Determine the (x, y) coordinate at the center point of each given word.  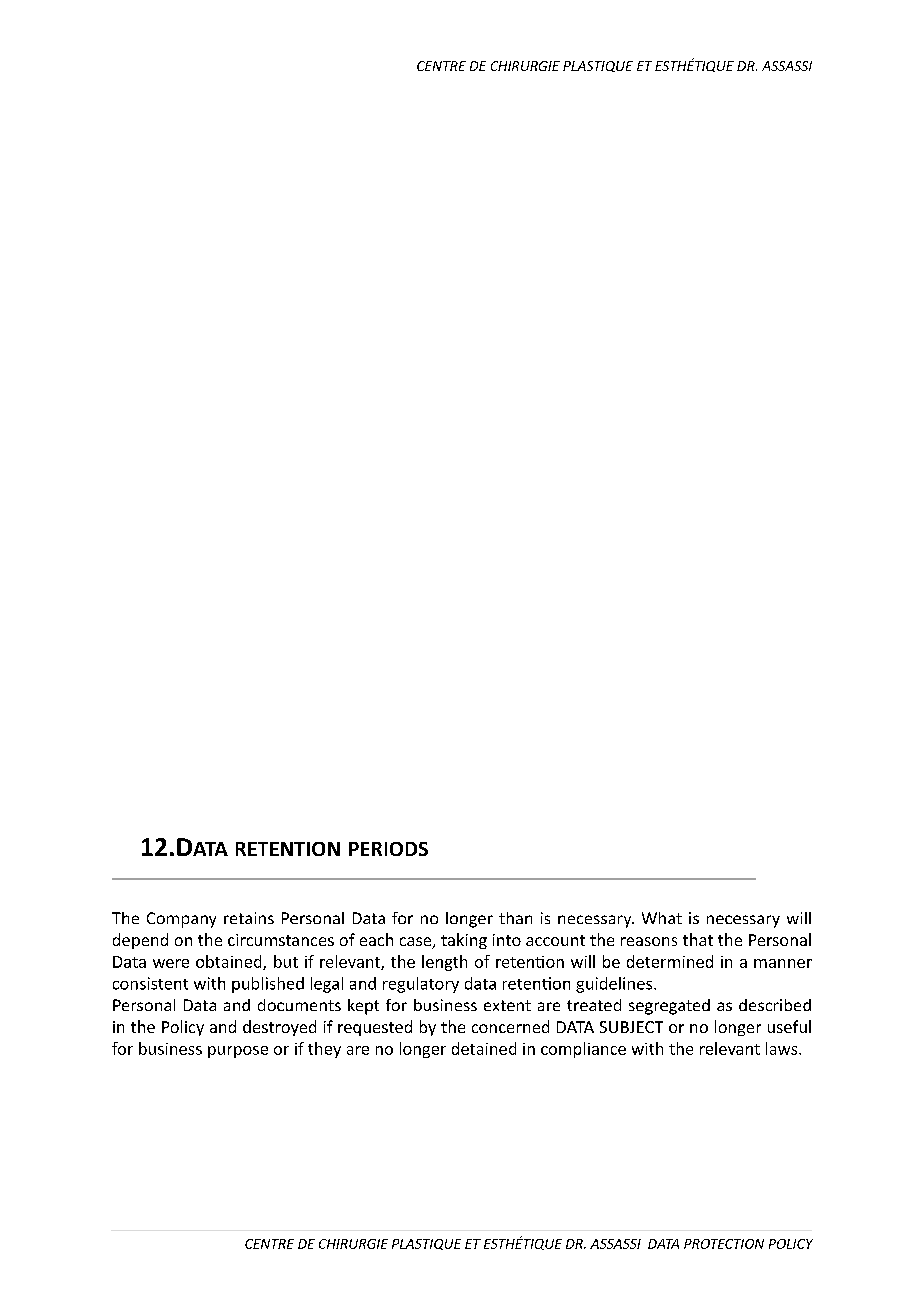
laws (783, 1048)
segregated (669, 1007)
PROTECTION (724, 1244)
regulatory (421, 985)
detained (484, 1048)
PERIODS (388, 849)
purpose (238, 1052)
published (268, 985)
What (662, 918)
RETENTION (288, 849)
